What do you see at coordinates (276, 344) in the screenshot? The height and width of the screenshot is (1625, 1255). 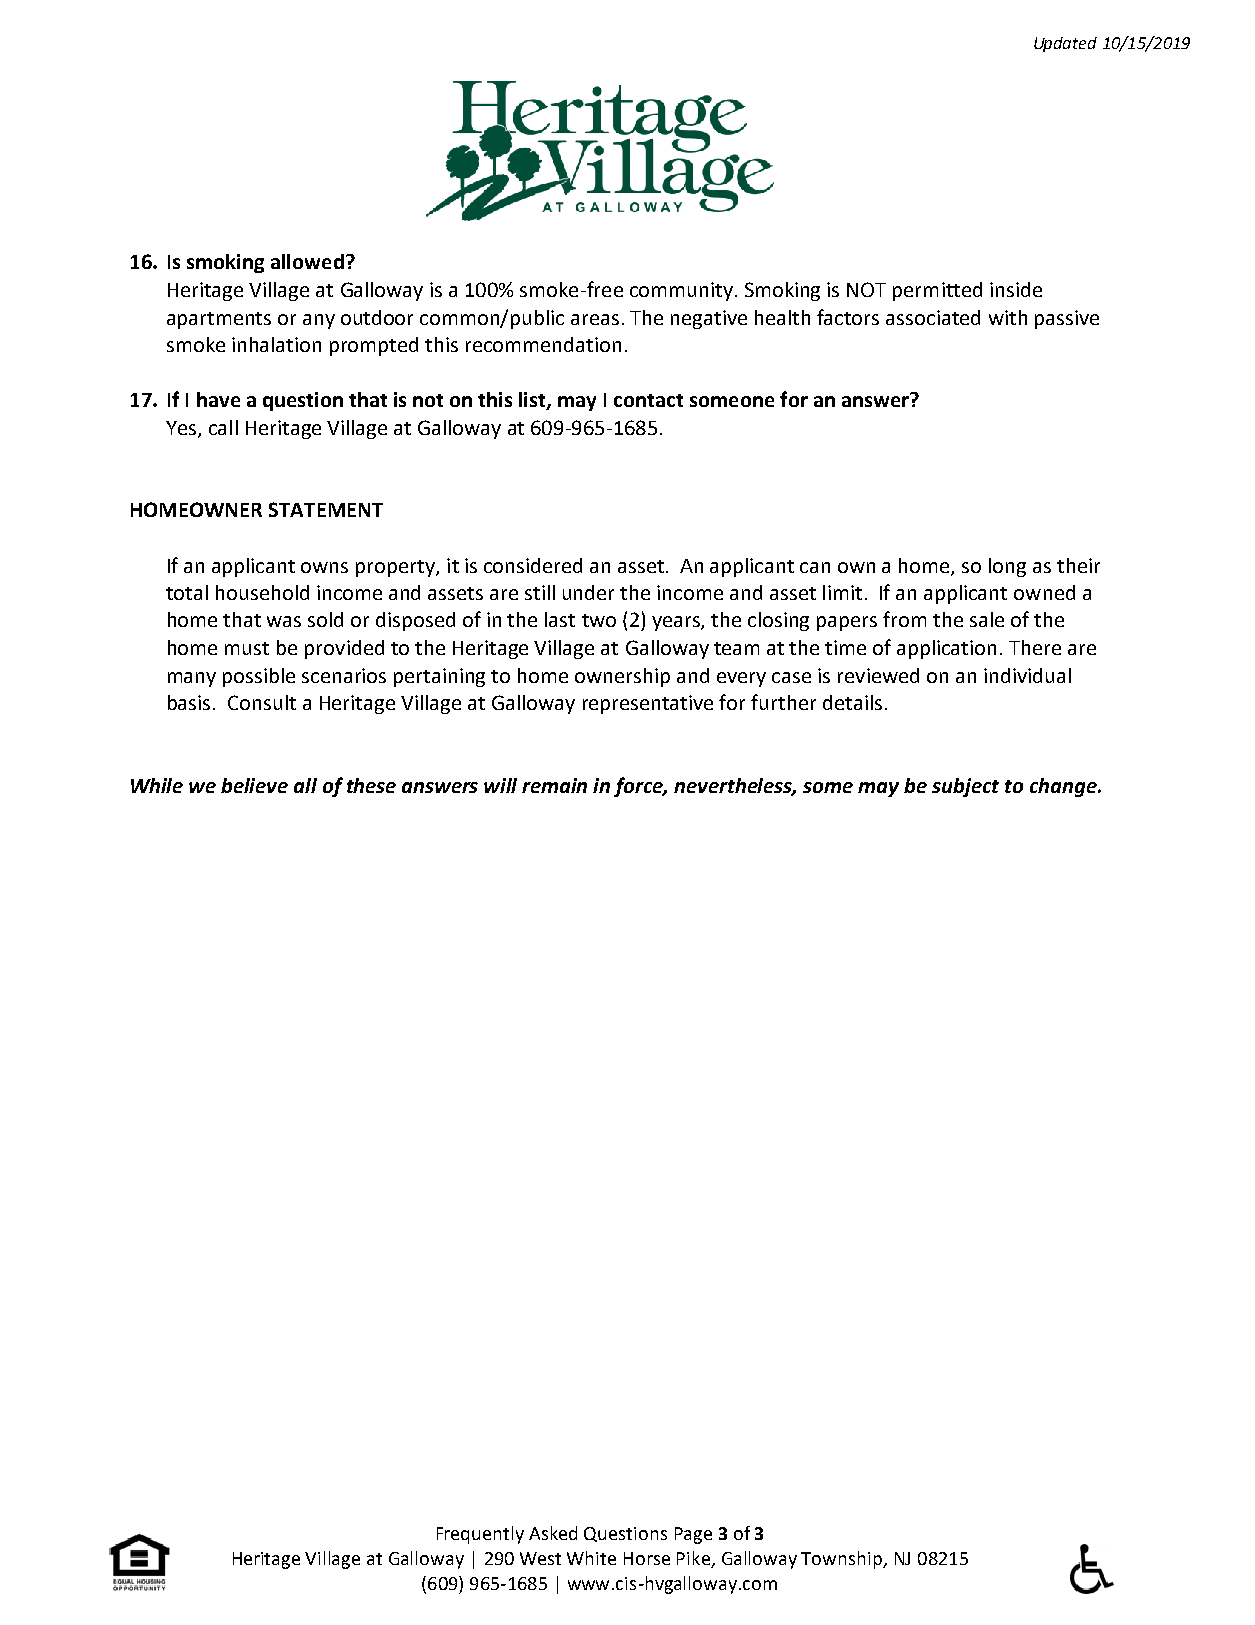 I see `inhalation` at bounding box center [276, 344].
